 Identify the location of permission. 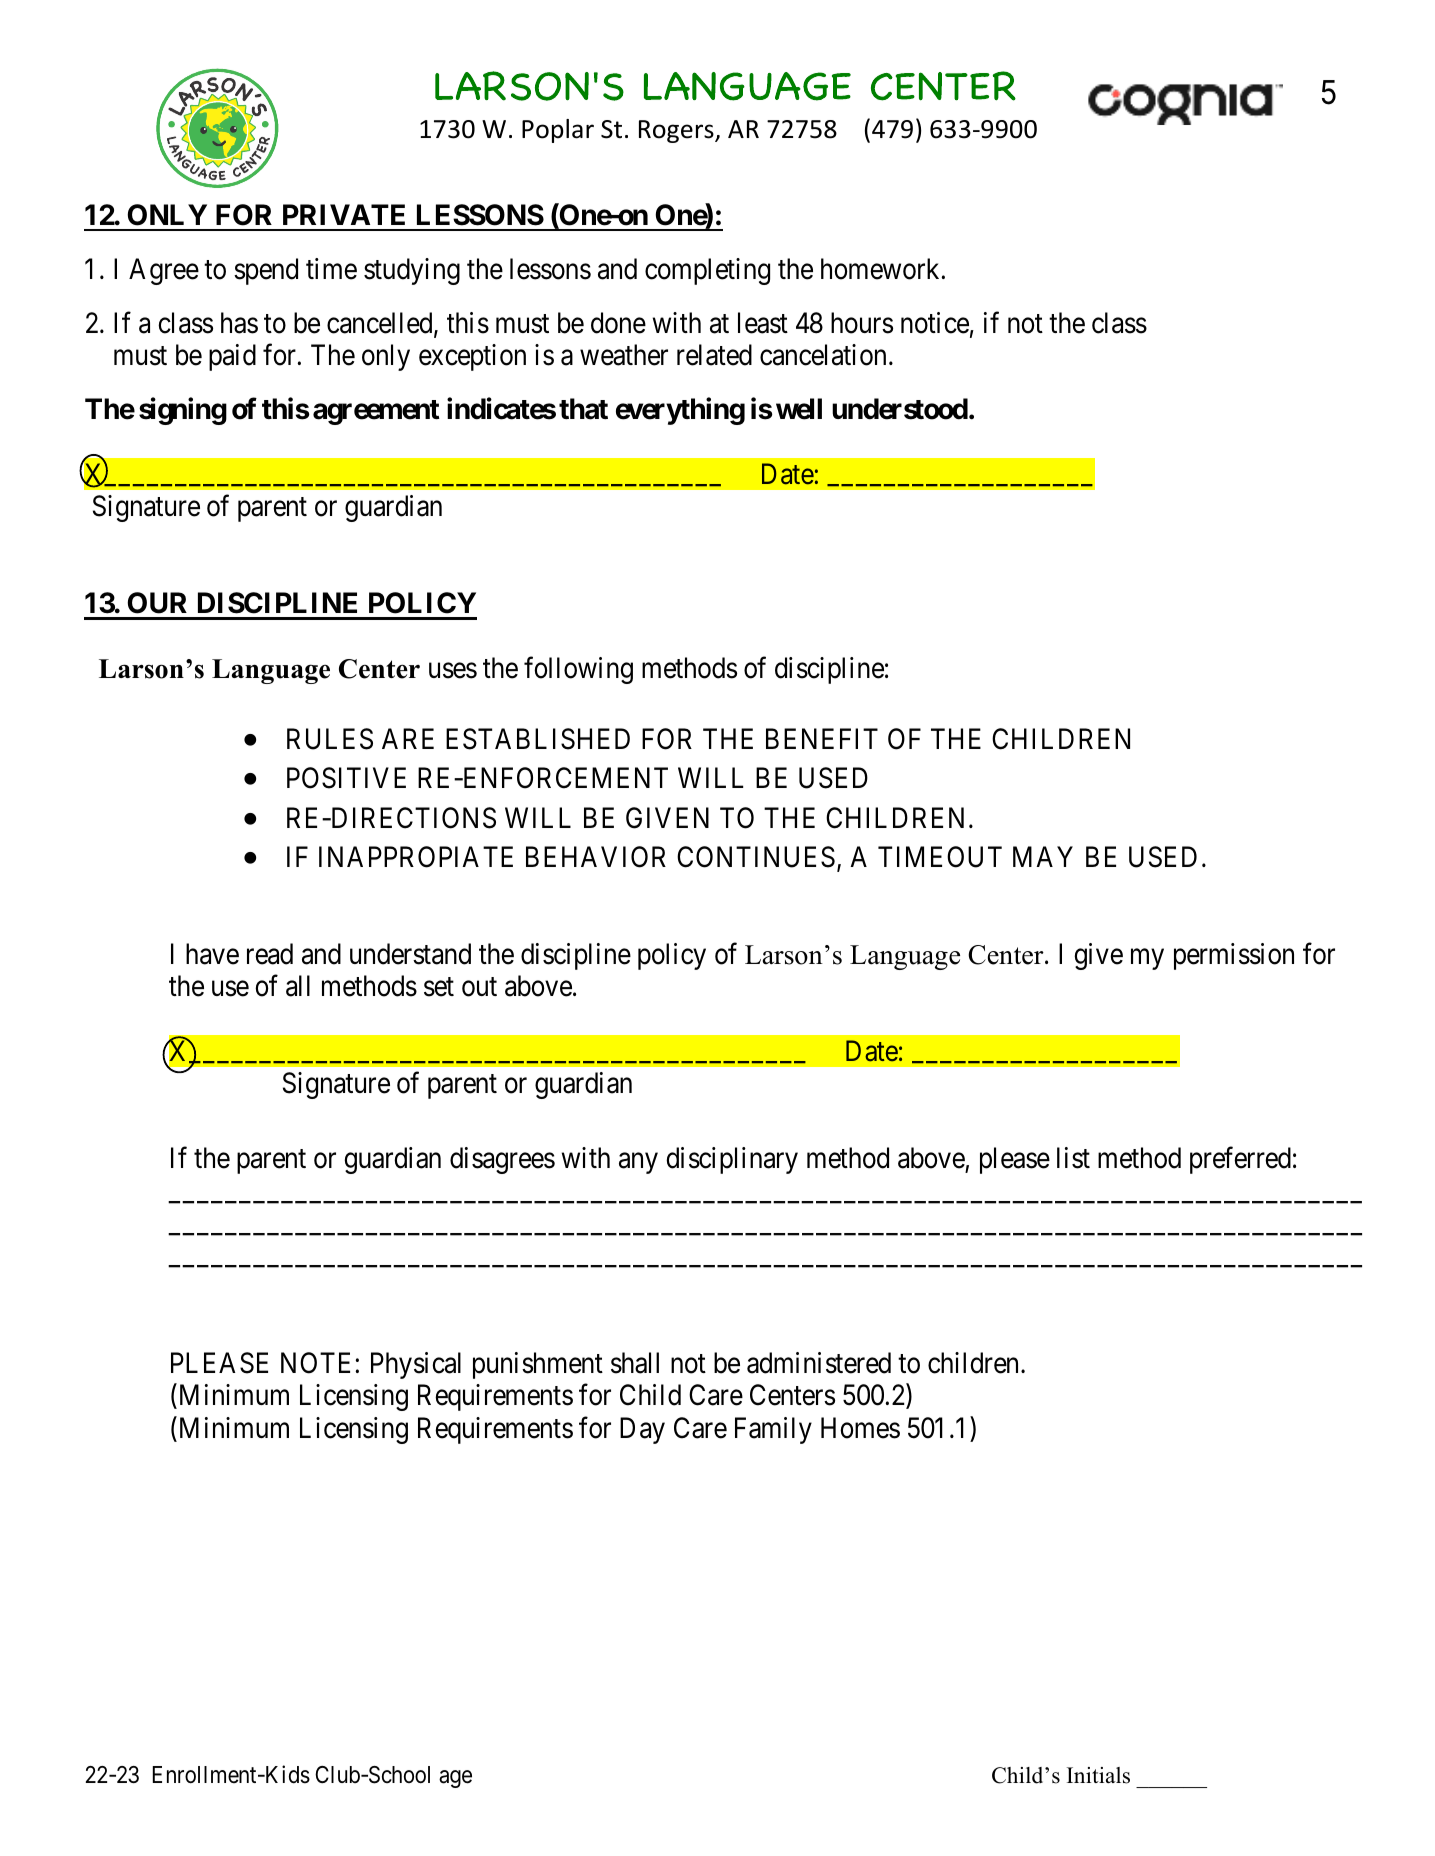
(1234, 956).
